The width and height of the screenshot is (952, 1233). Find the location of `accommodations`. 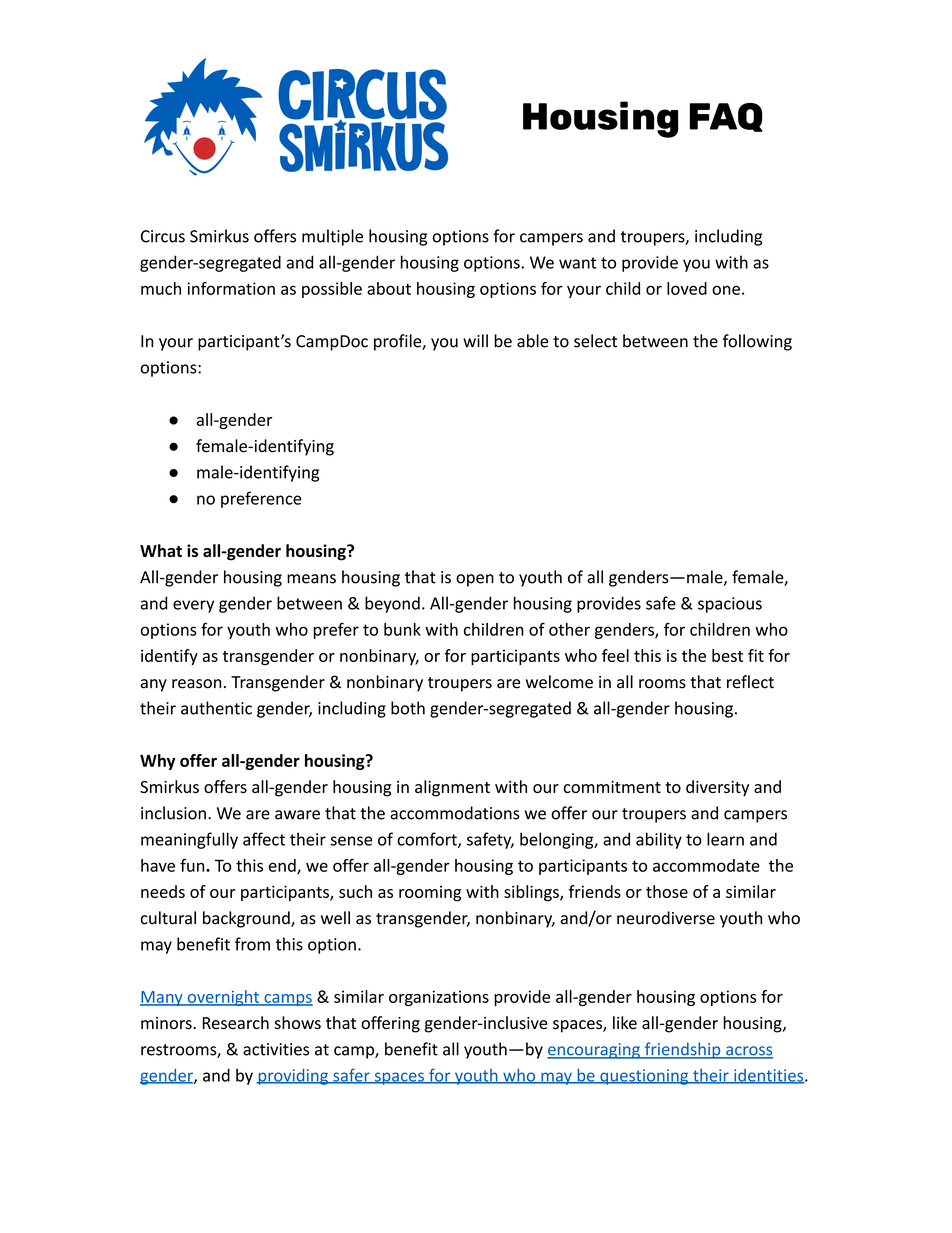

accommodations is located at coordinates (455, 813).
